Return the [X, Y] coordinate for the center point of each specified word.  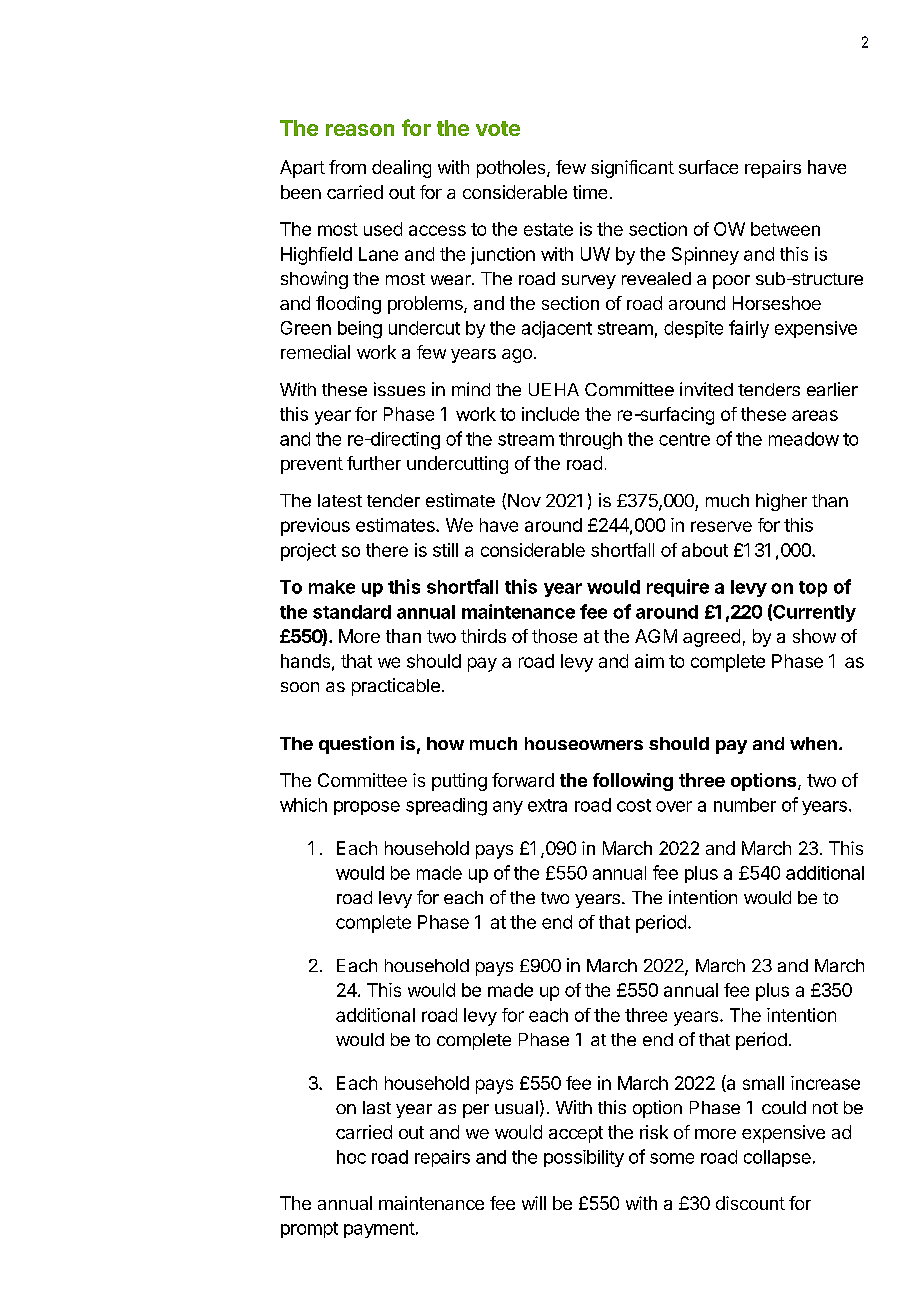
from [347, 167]
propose [367, 808]
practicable [396, 687]
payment [379, 1230]
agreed [711, 638]
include [550, 414]
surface [708, 167]
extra [547, 805]
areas [815, 415]
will [534, 1203]
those [554, 636]
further [374, 463]
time [590, 192]
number [745, 805]
